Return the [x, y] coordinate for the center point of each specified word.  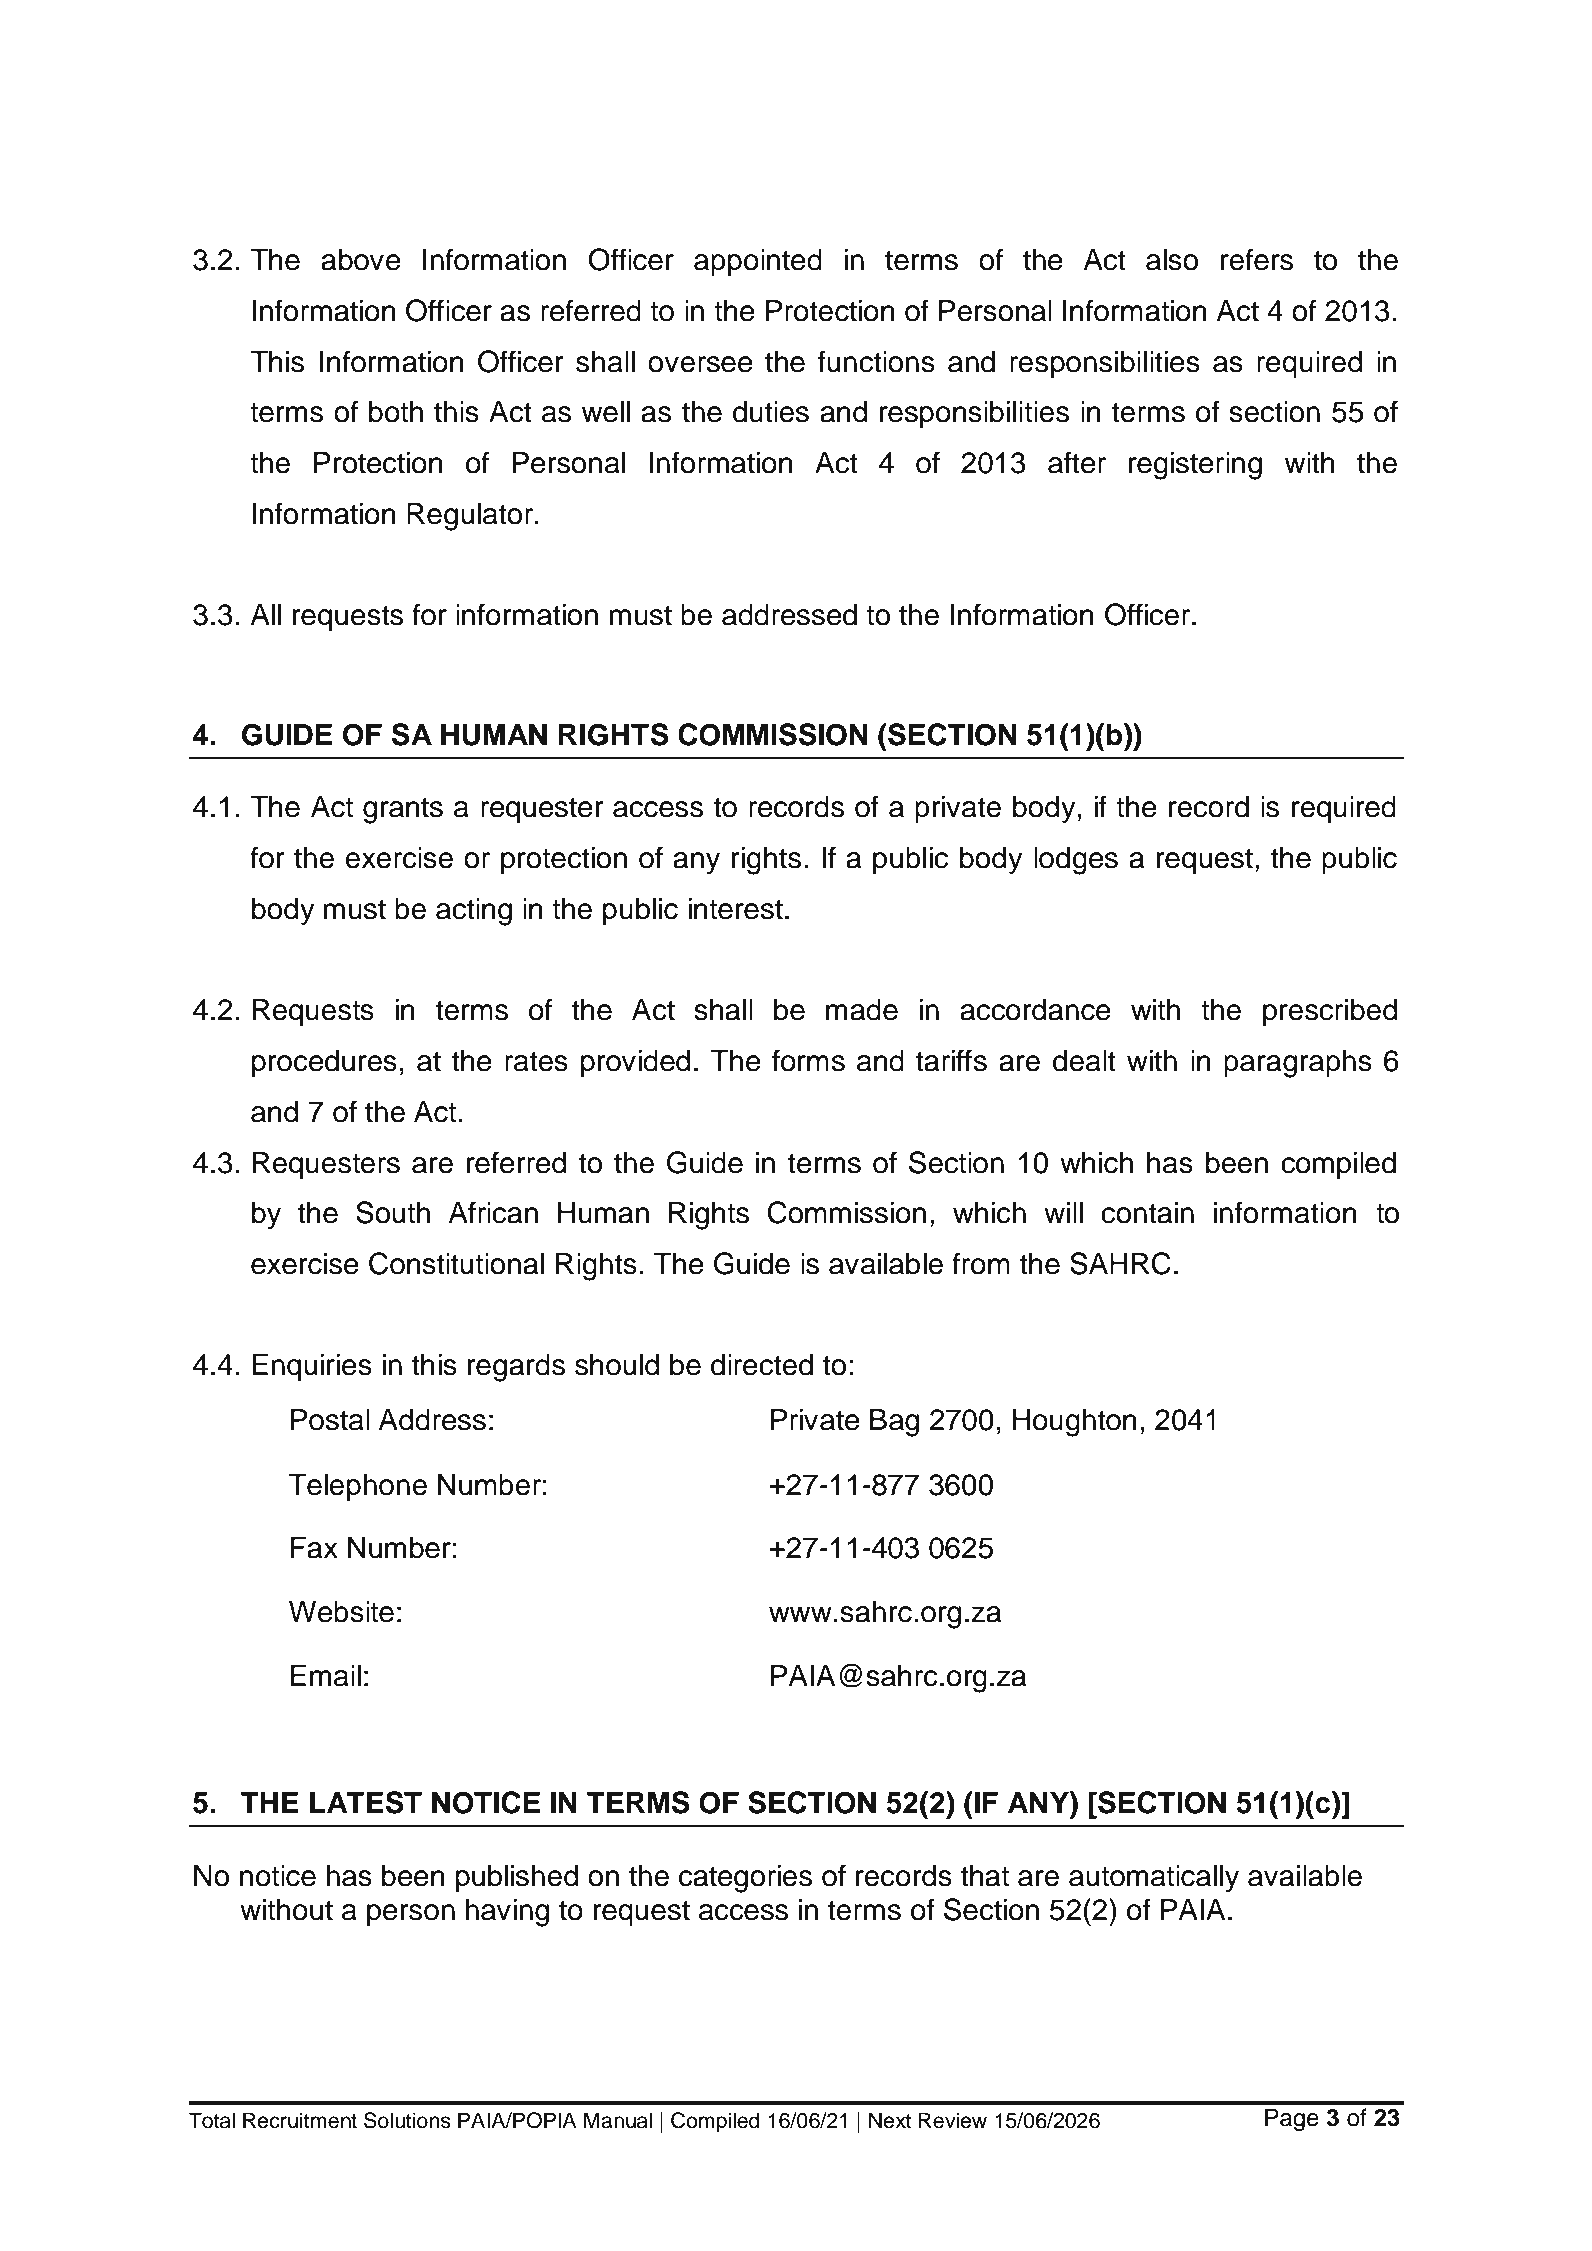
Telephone [358, 1487]
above [361, 260]
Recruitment [300, 2120]
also [1172, 260]
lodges [1076, 861]
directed [762, 1365]
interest [736, 909]
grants [403, 810]
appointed [758, 262]
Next [890, 2120]
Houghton [1075, 1423]
